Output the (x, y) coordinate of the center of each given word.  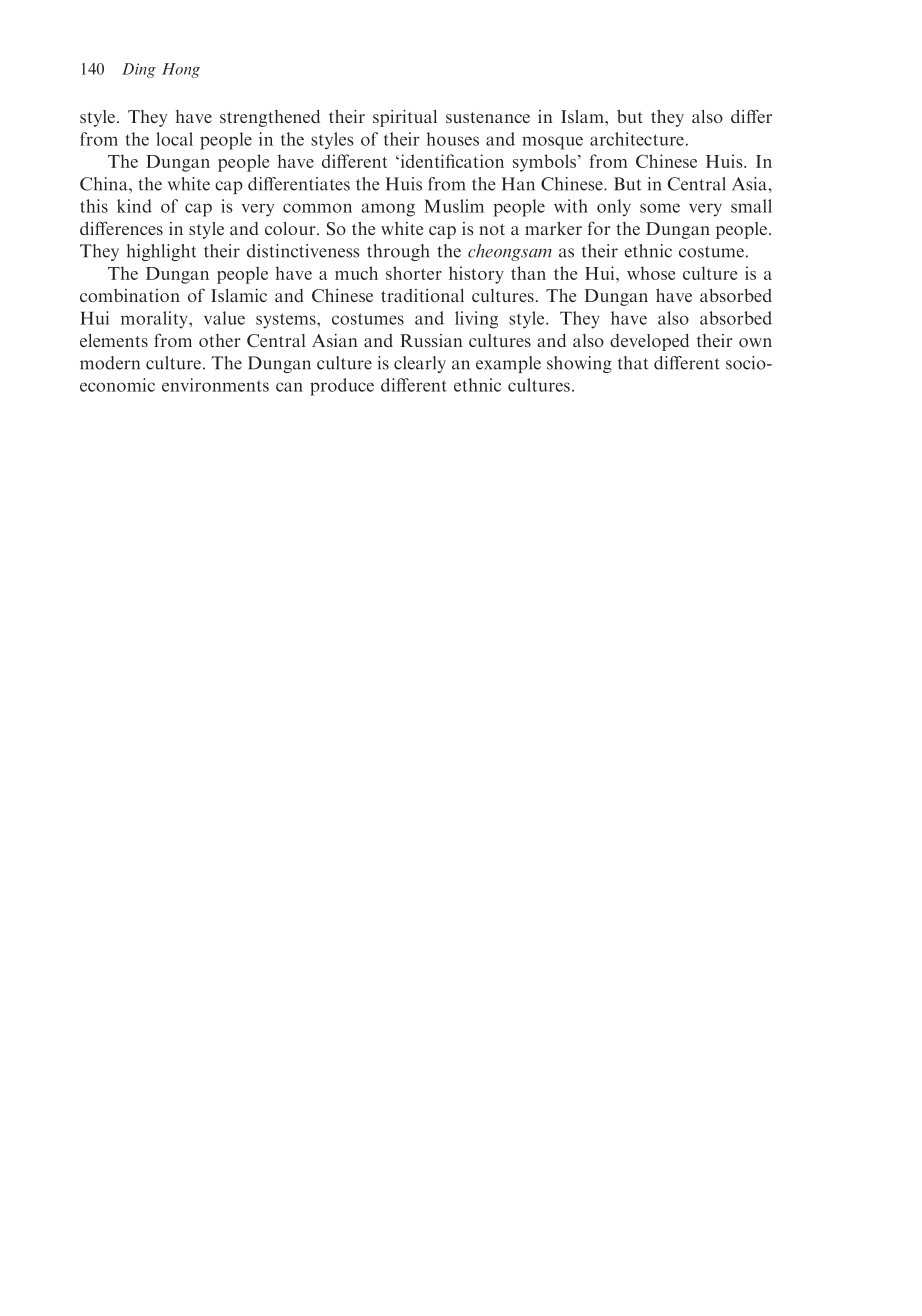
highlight (161, 252)
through (398, 252)
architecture (637, 139)
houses (453, 139)
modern (110, 363)
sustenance (488, 117)
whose (651, 273)
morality (155, 320)
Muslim (454, 206)
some (660, 208)
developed (649, 342)
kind (134, 206)
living (476, 320)
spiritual (405, 118)
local (174, 139)
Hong (181, 70)
